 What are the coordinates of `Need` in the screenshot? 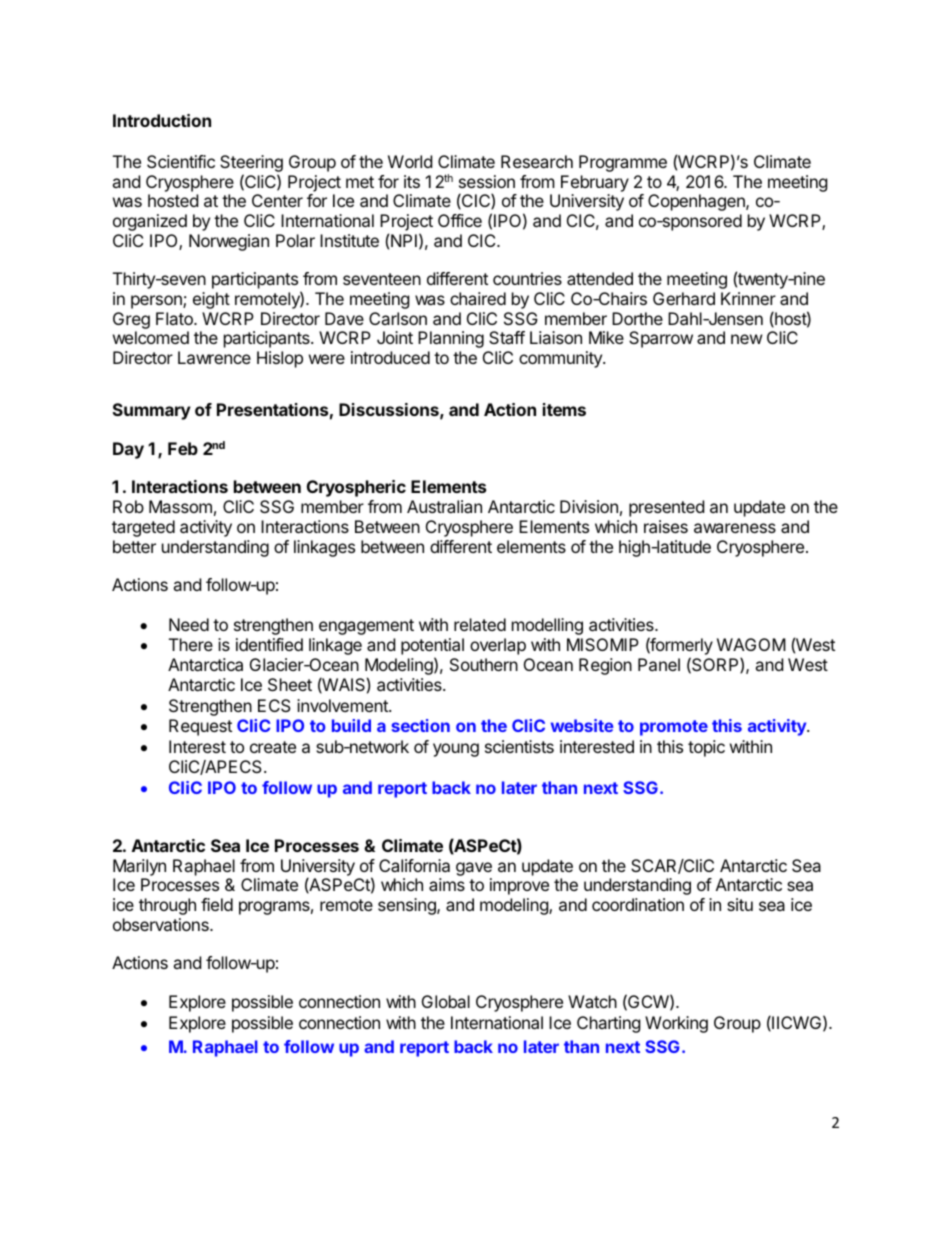 It's located at (189, 624).
